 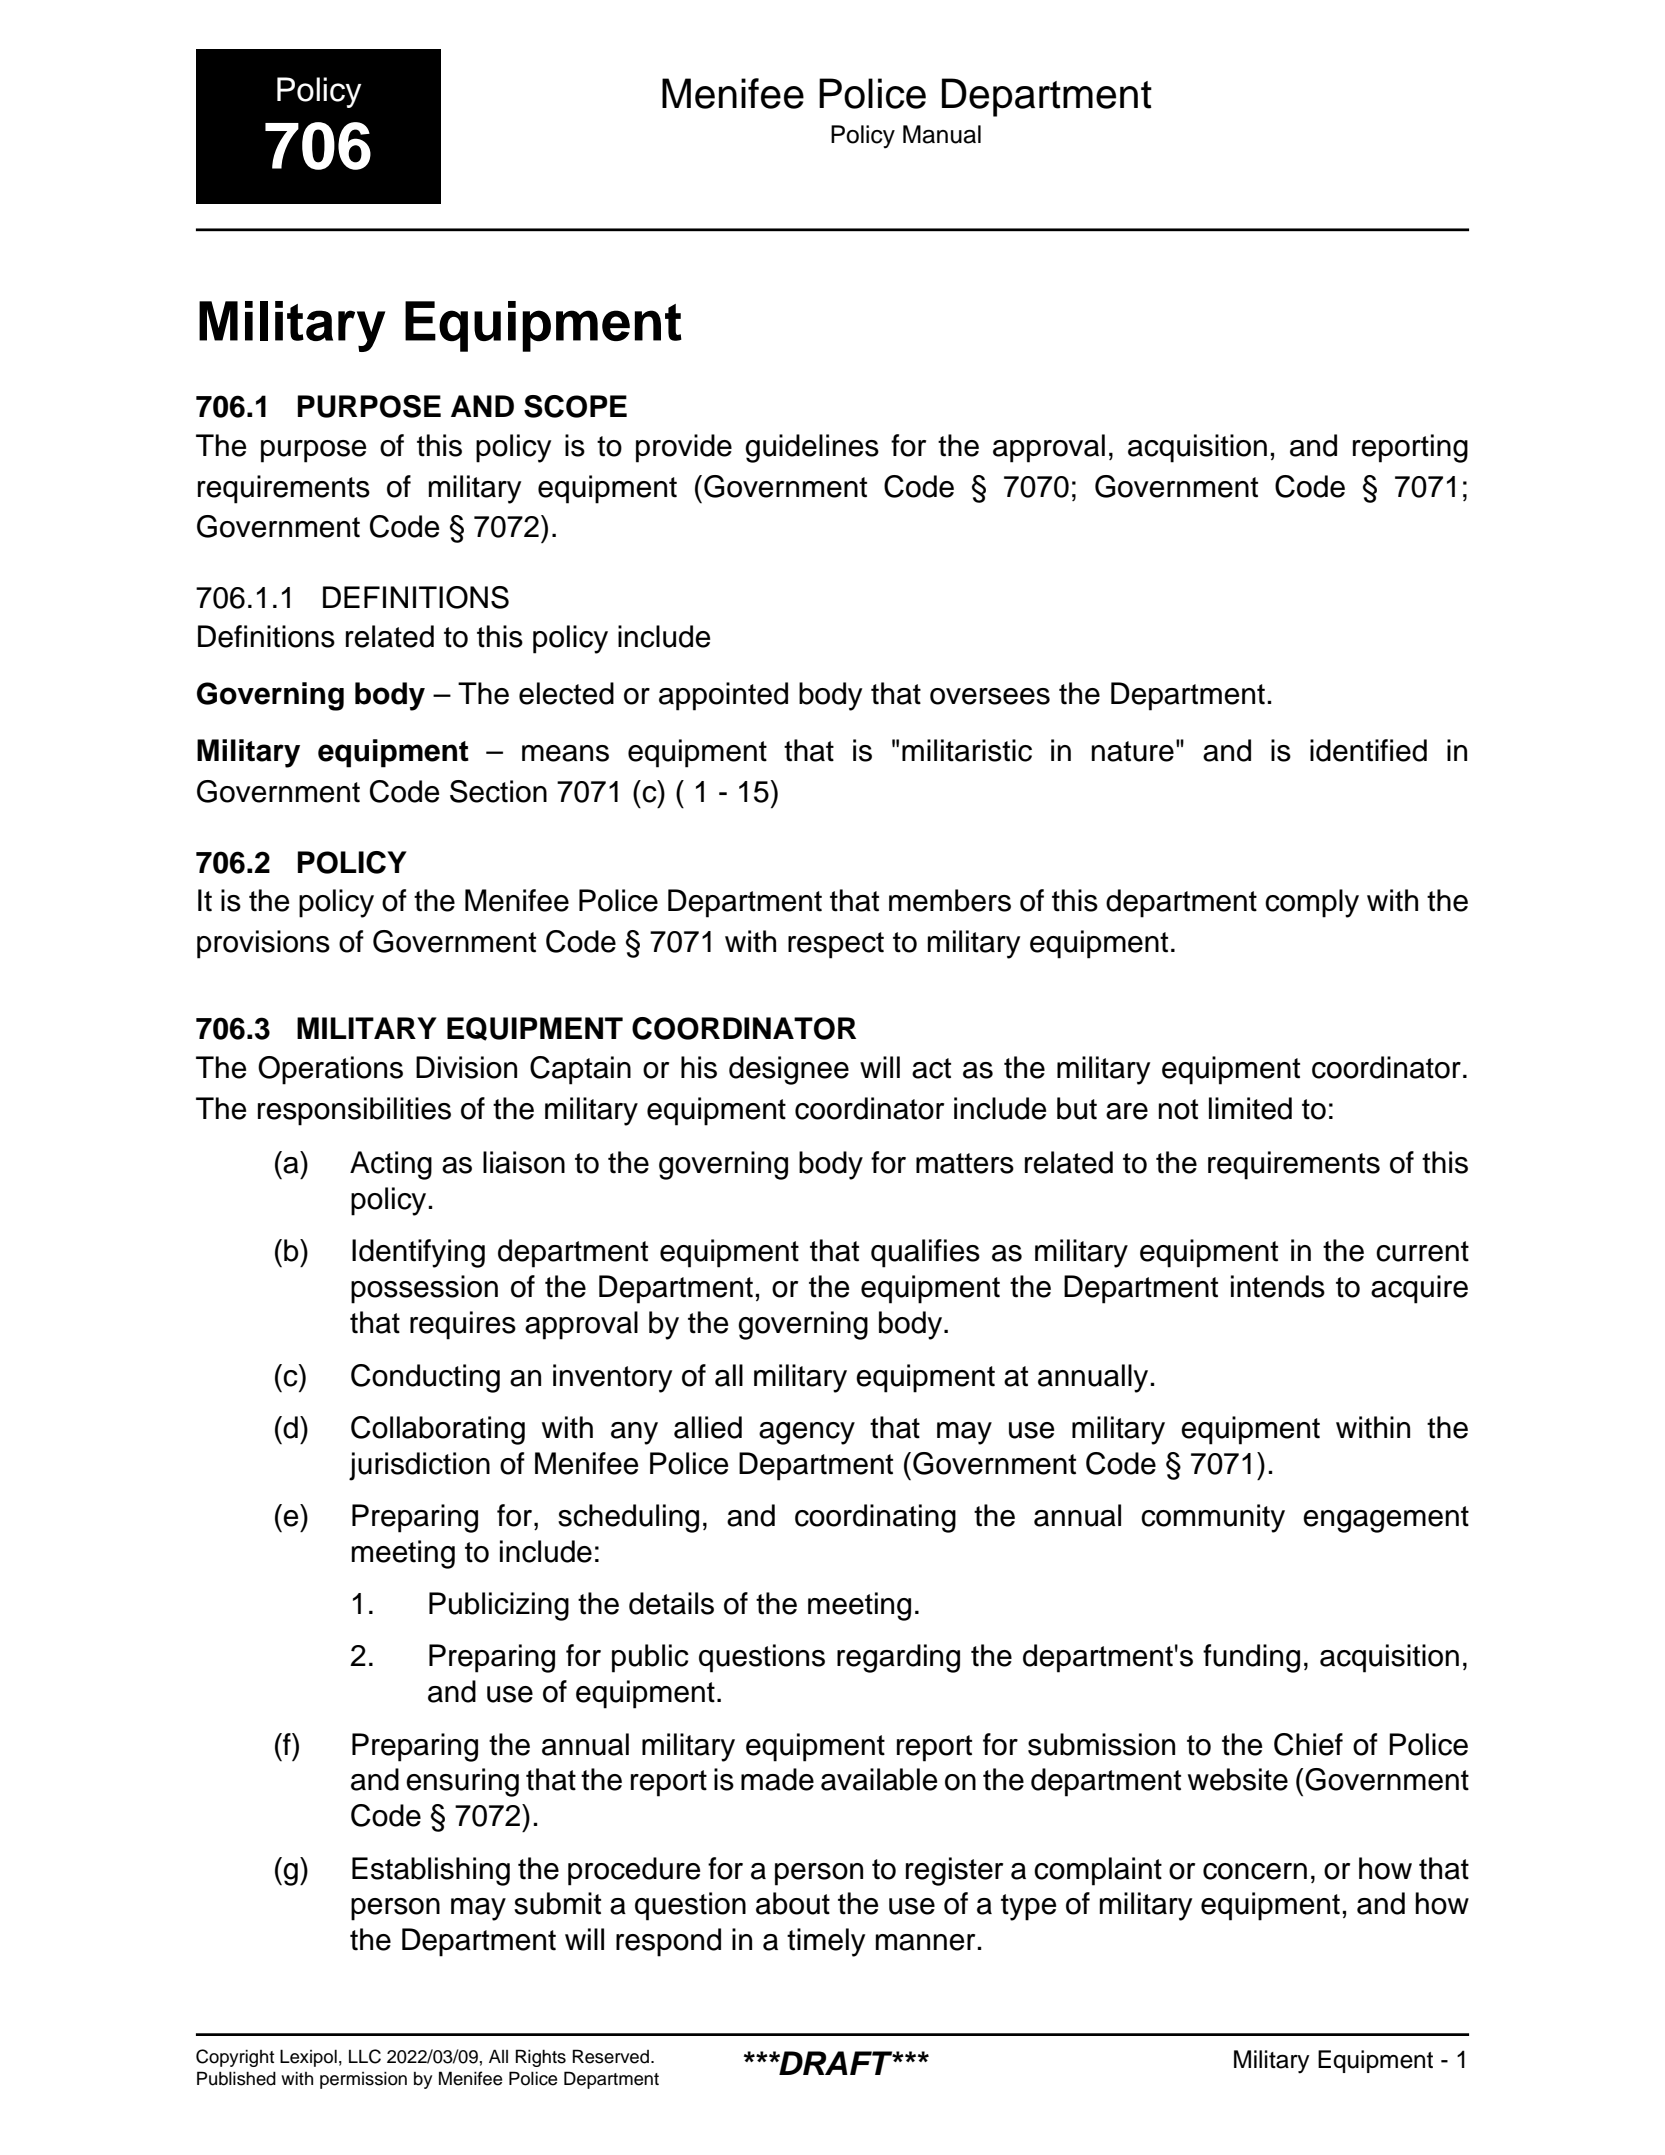 What do you see at coordinates (1213, 1518) in the screenshot?
I see `community` at bounding box center [1213, 1518].
